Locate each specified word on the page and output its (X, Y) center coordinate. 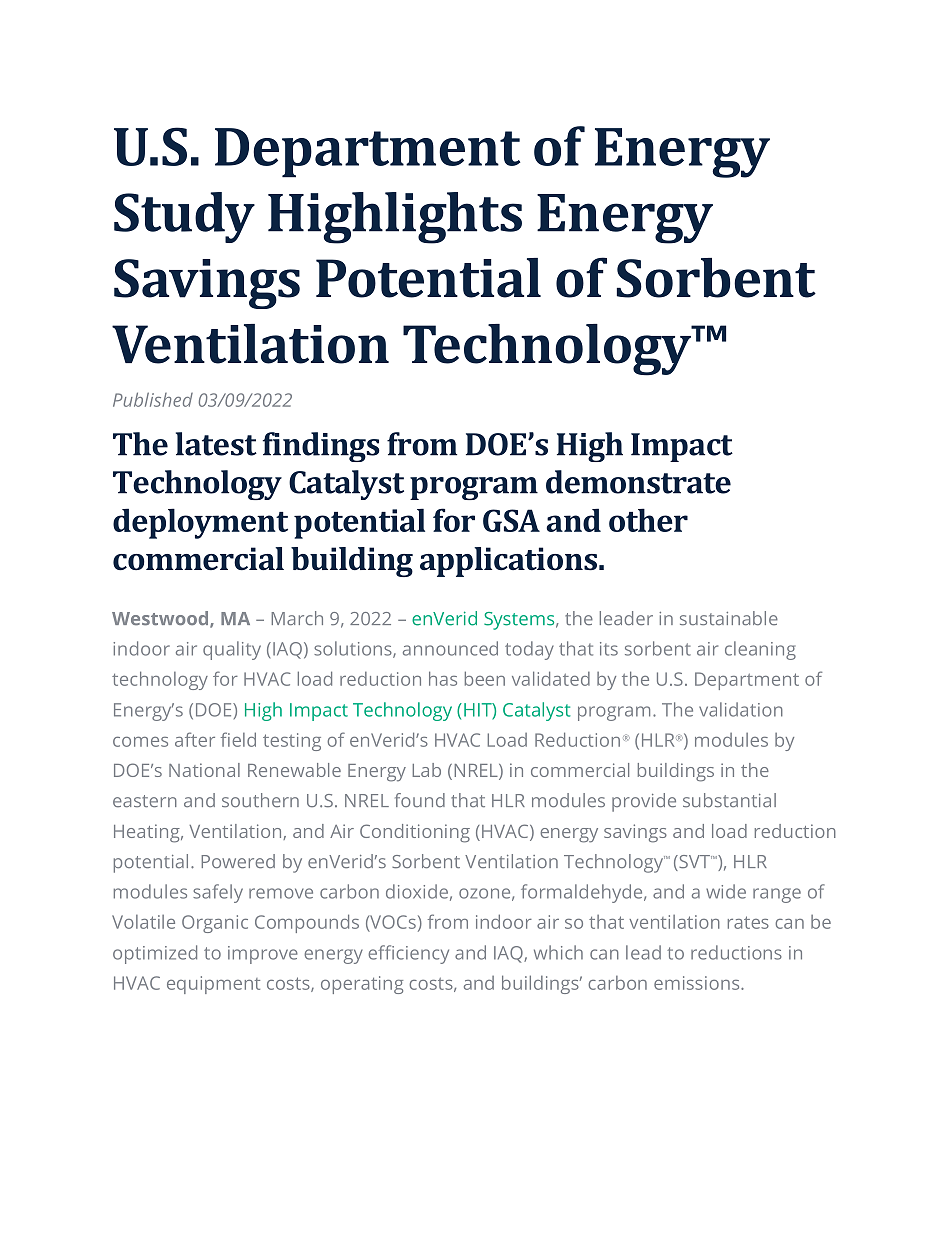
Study (184, 217)
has (443, 678)
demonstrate (638, 482)
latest (216, 444)
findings (321, 447)
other (648, 520)
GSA (511, 520)
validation (741, 709)
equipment (213, 985)
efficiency (408, 954)
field (238, 739)
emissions (698, 983)
